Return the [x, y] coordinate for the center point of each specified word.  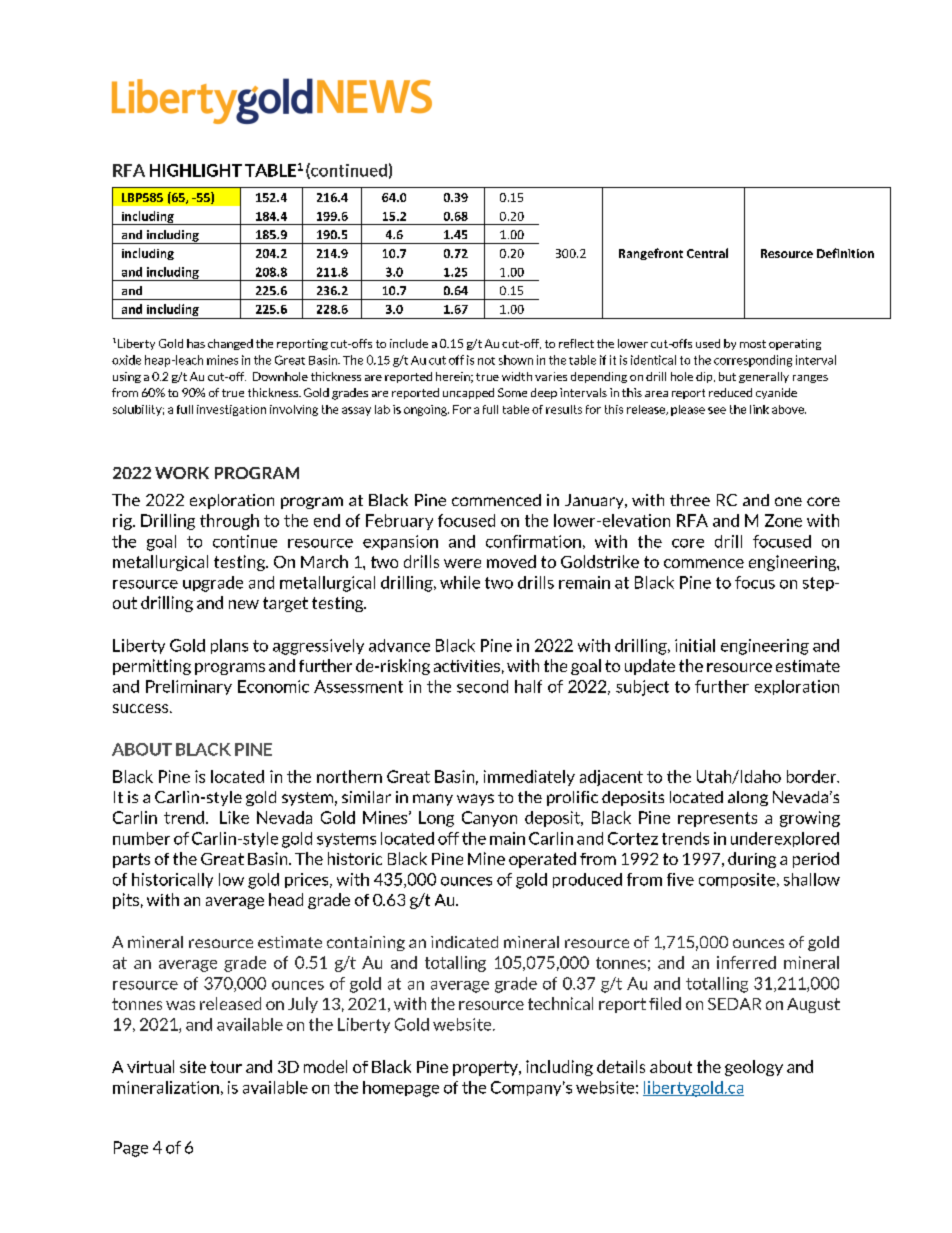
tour [226, 1067]
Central [707, 253]
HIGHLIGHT [196, 170]
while [460, 582]
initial [695, 645]
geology [754, 1068]
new [244, 604]
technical [560, 1003]
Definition [845, 253]
